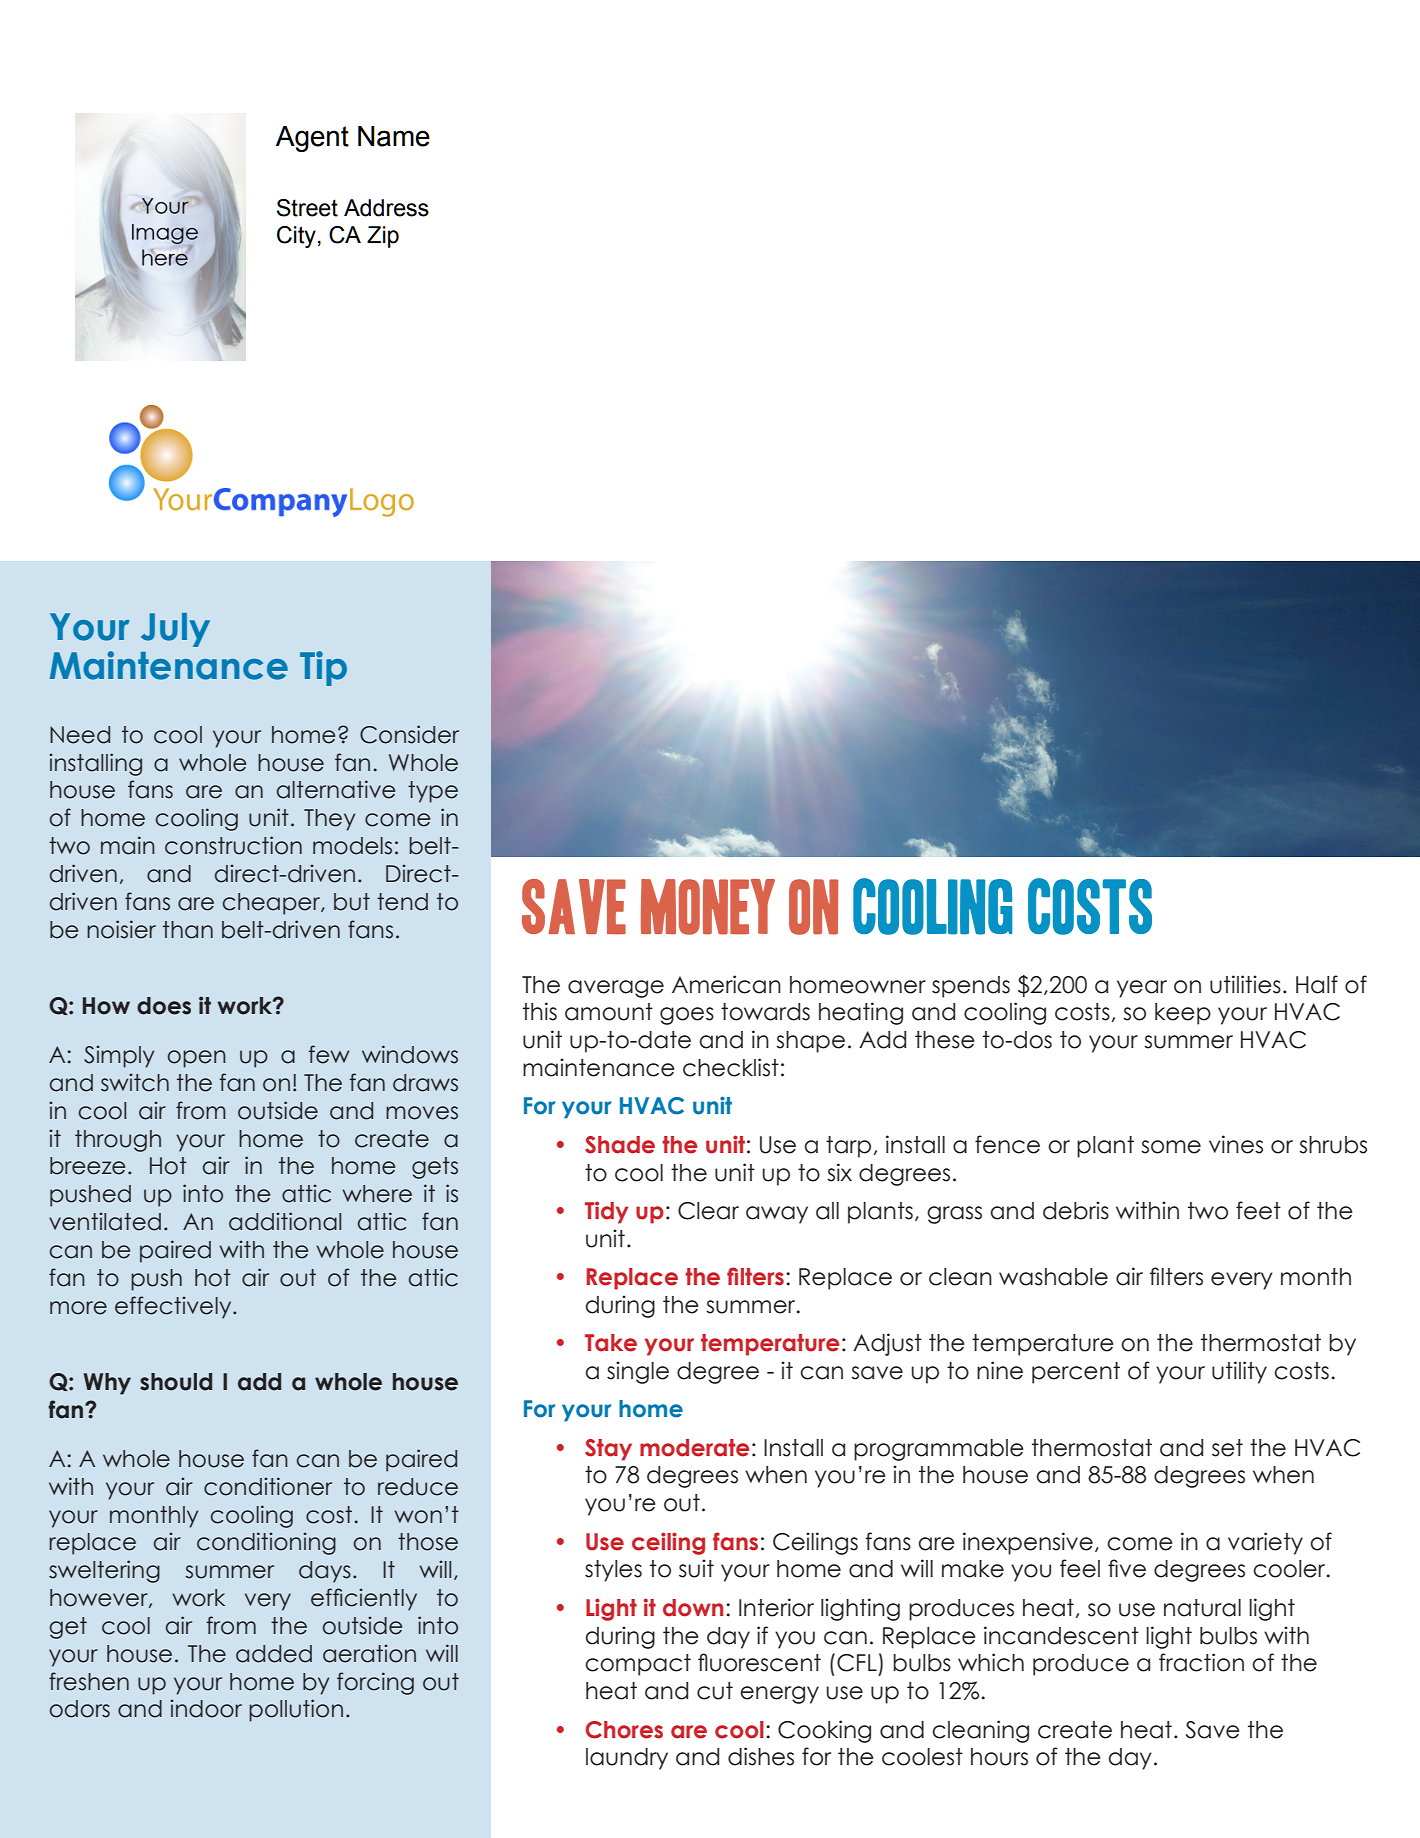  Describe the element at coordinates (1258, 1210) in the document. I see `feet` at that location.
